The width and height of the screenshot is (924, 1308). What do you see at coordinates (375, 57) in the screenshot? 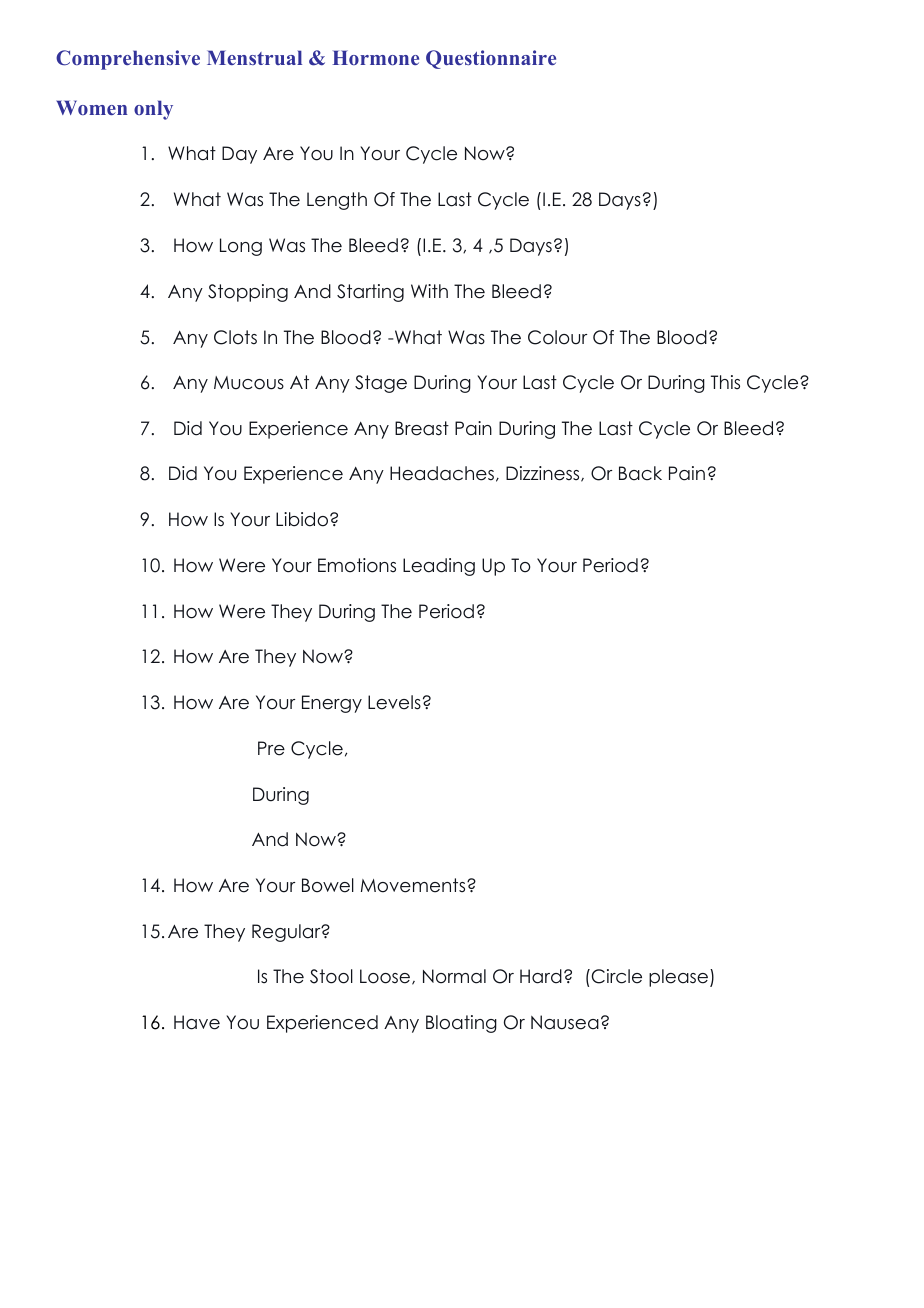
I see `Hormone` at bounding box center [375, 57].
